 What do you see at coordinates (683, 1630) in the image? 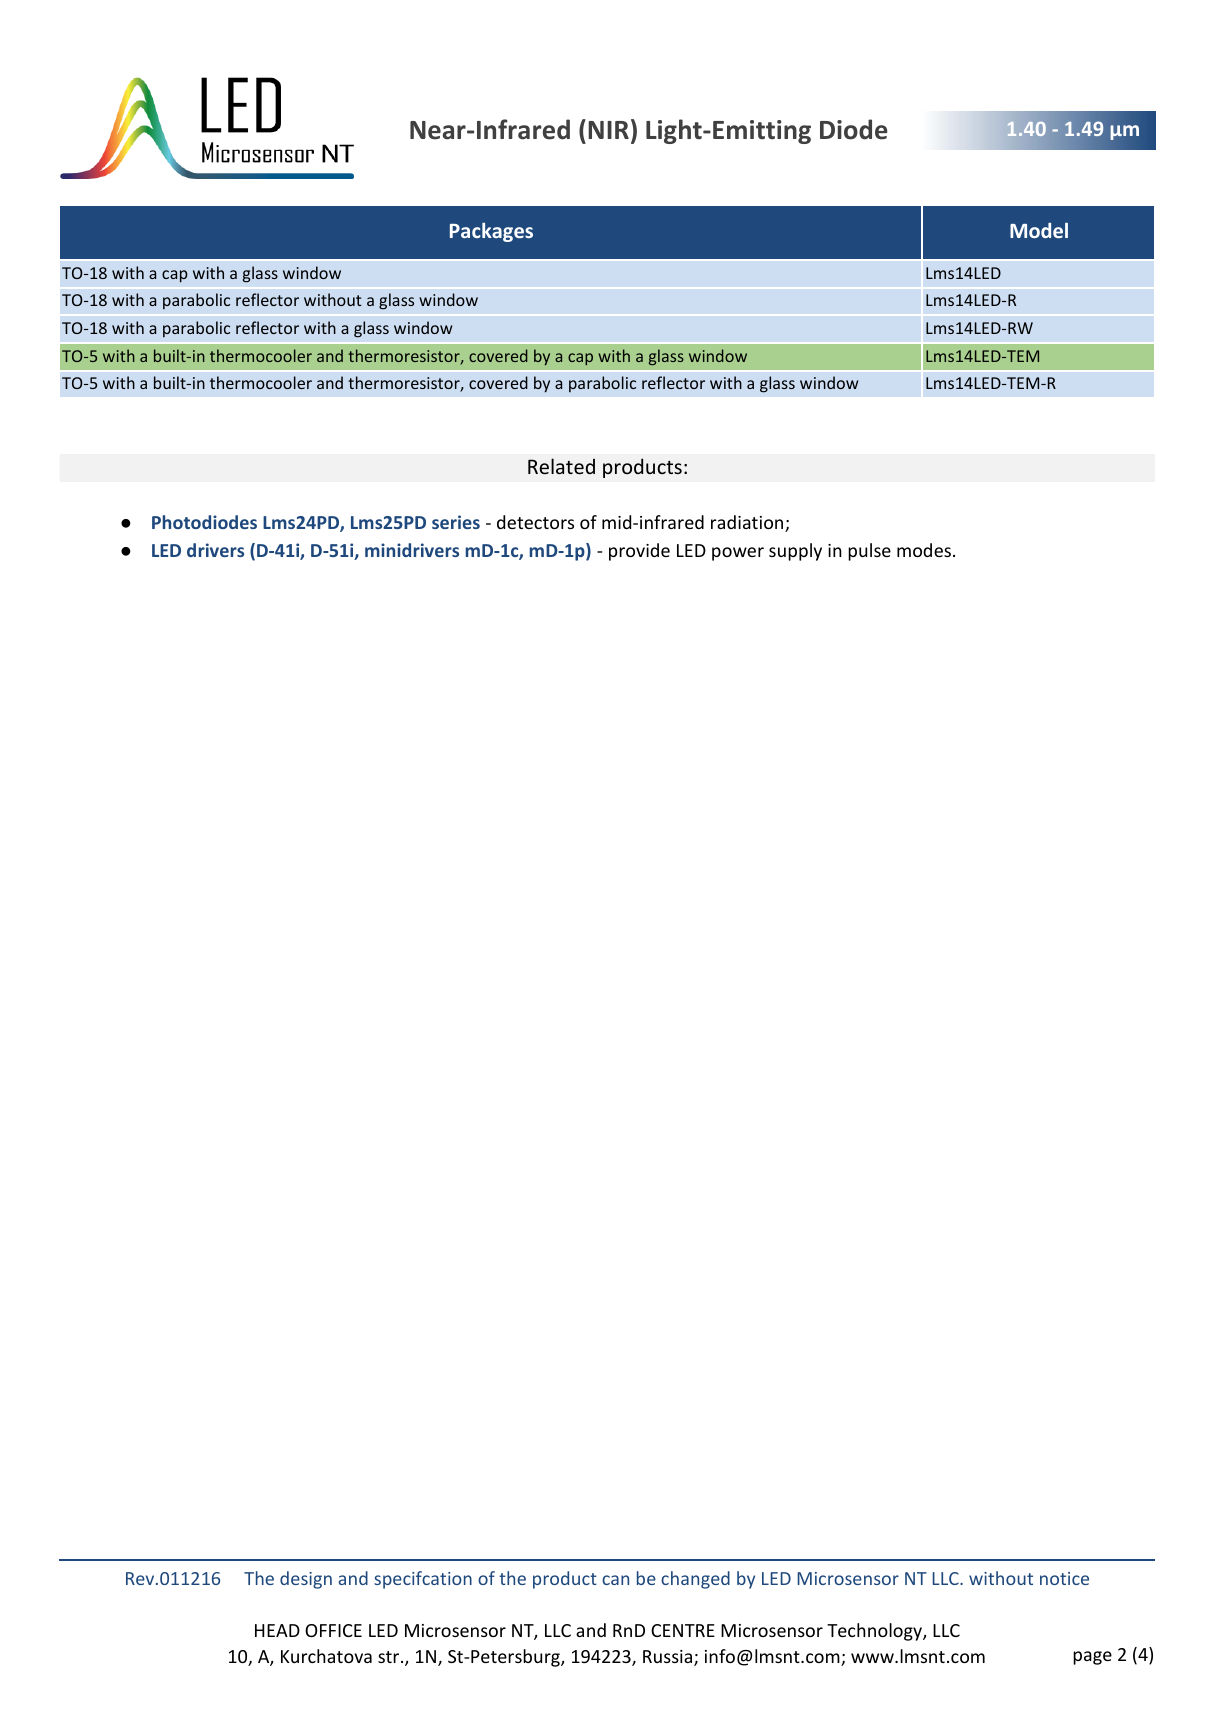
I see `CENTRE` at bounding box center [683, 1630].
